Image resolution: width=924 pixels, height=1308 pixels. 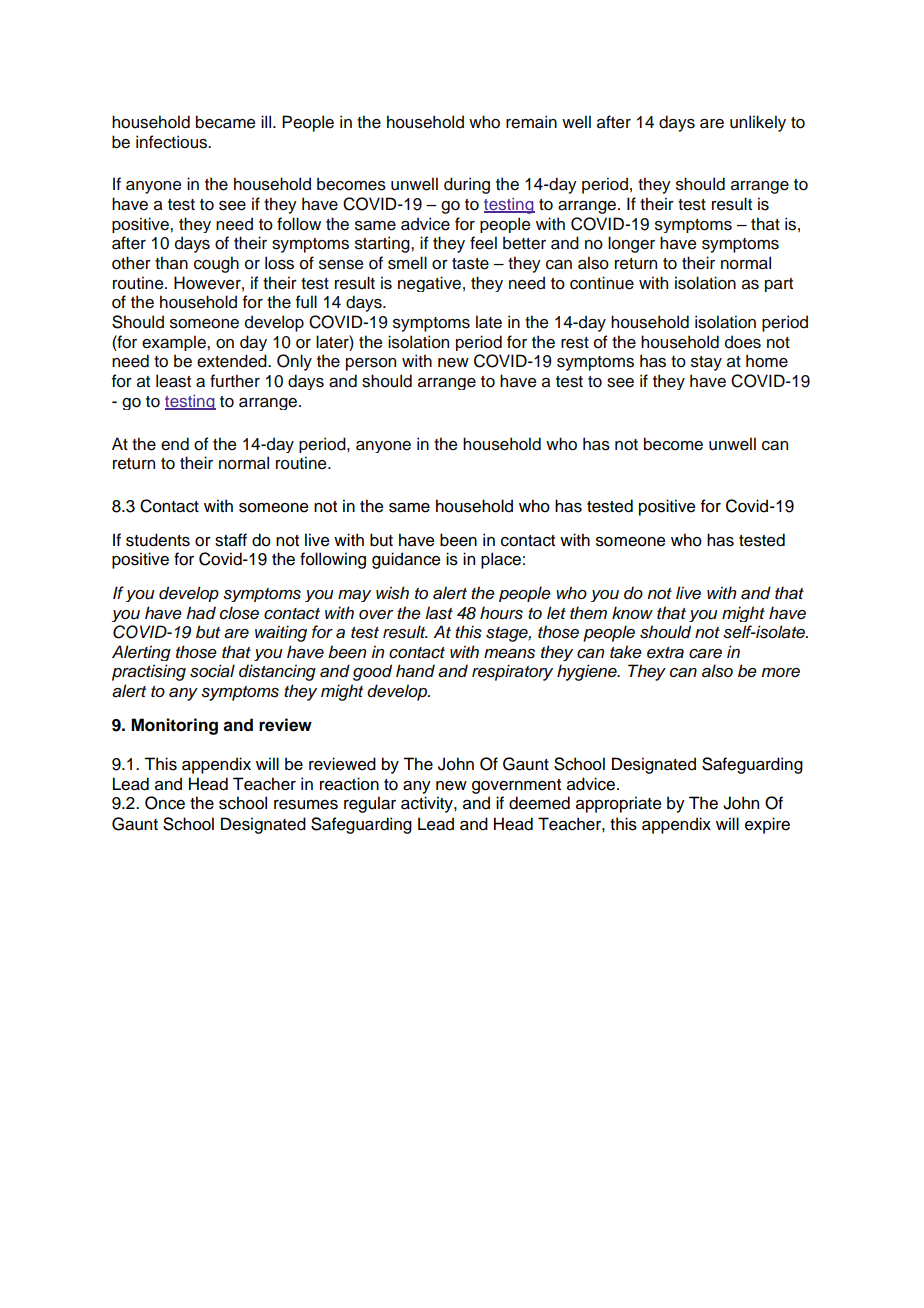 I want to click on stay, so click(x=706, y=363).
